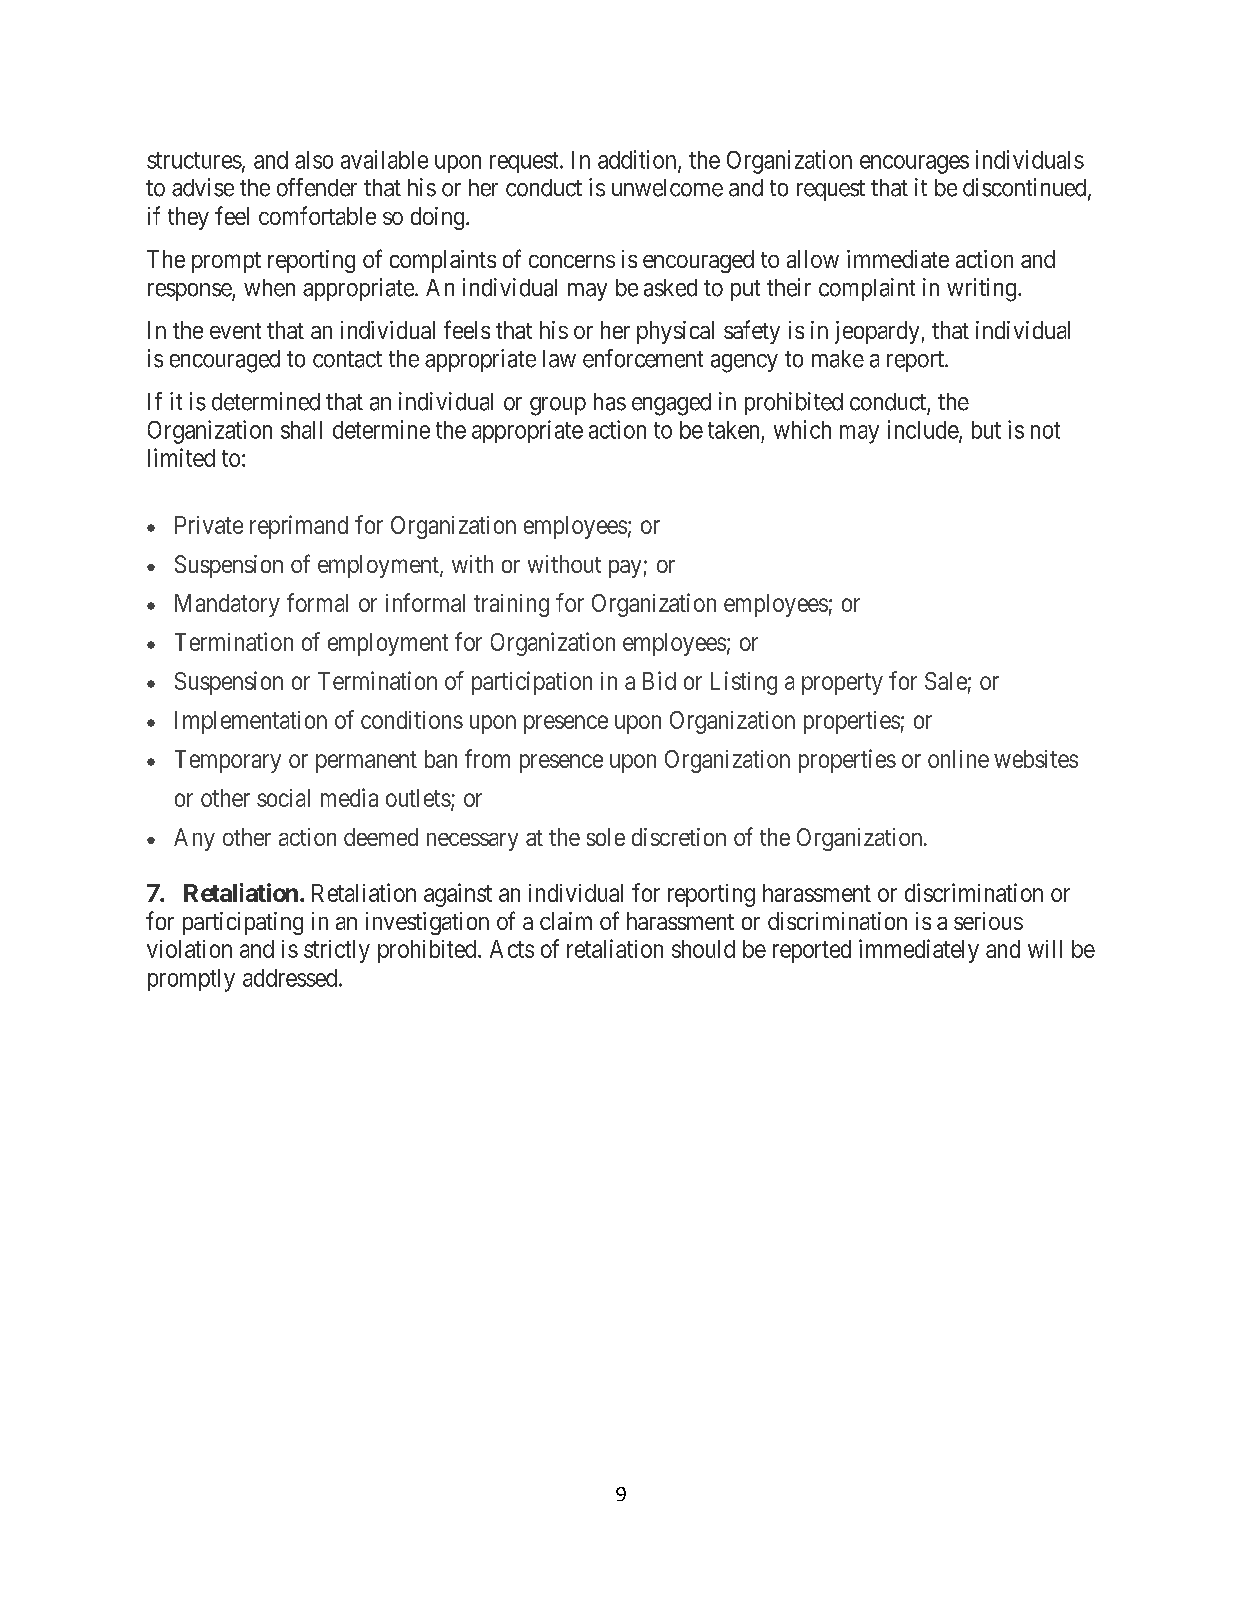 The height and width of the image is (1607, 1242). What do you see at coordinates (299, 527) in the image?
I see `reprimand` at bounding box center [299, 527].
